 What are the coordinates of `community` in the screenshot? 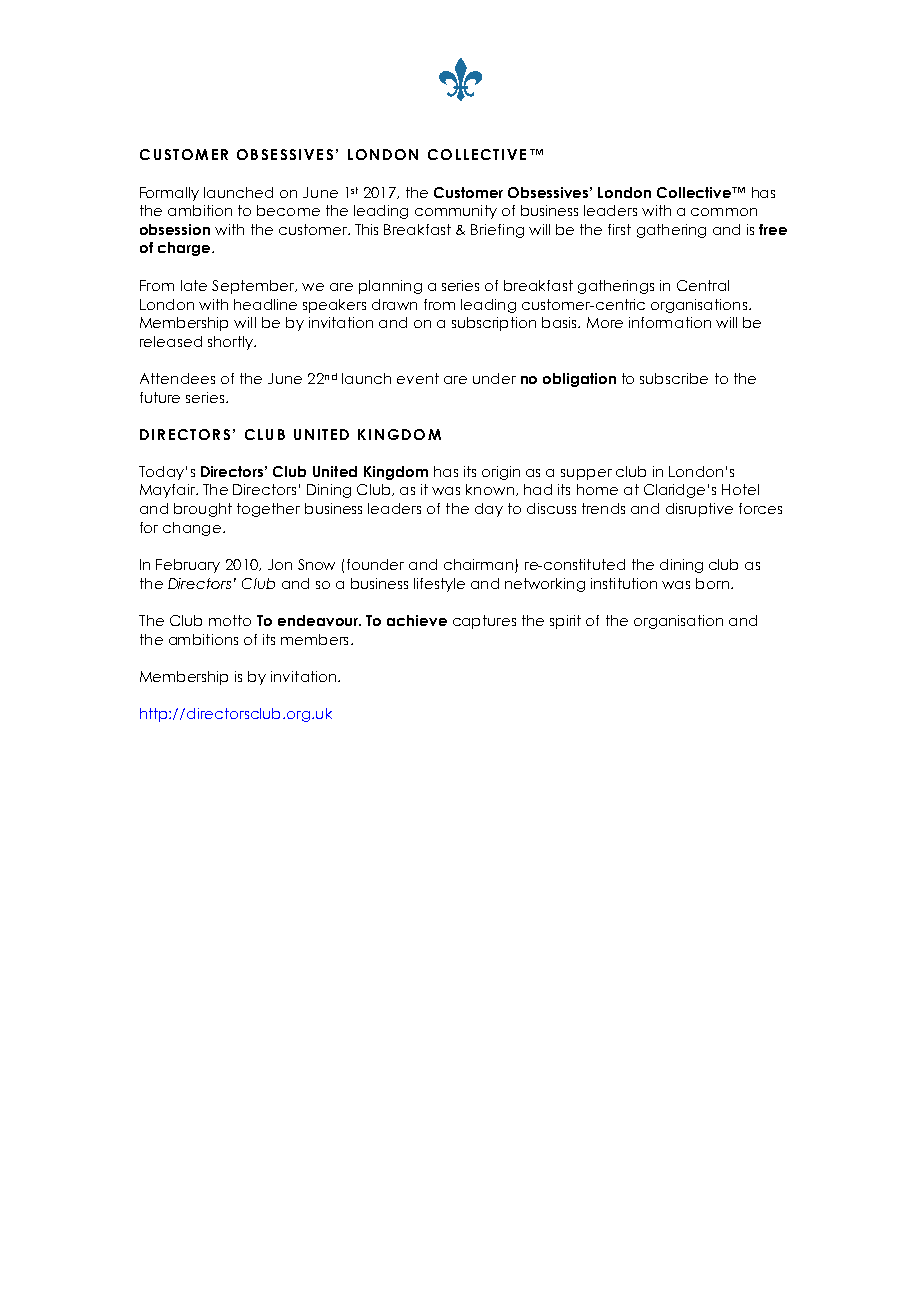 It's located at (456, 212).
